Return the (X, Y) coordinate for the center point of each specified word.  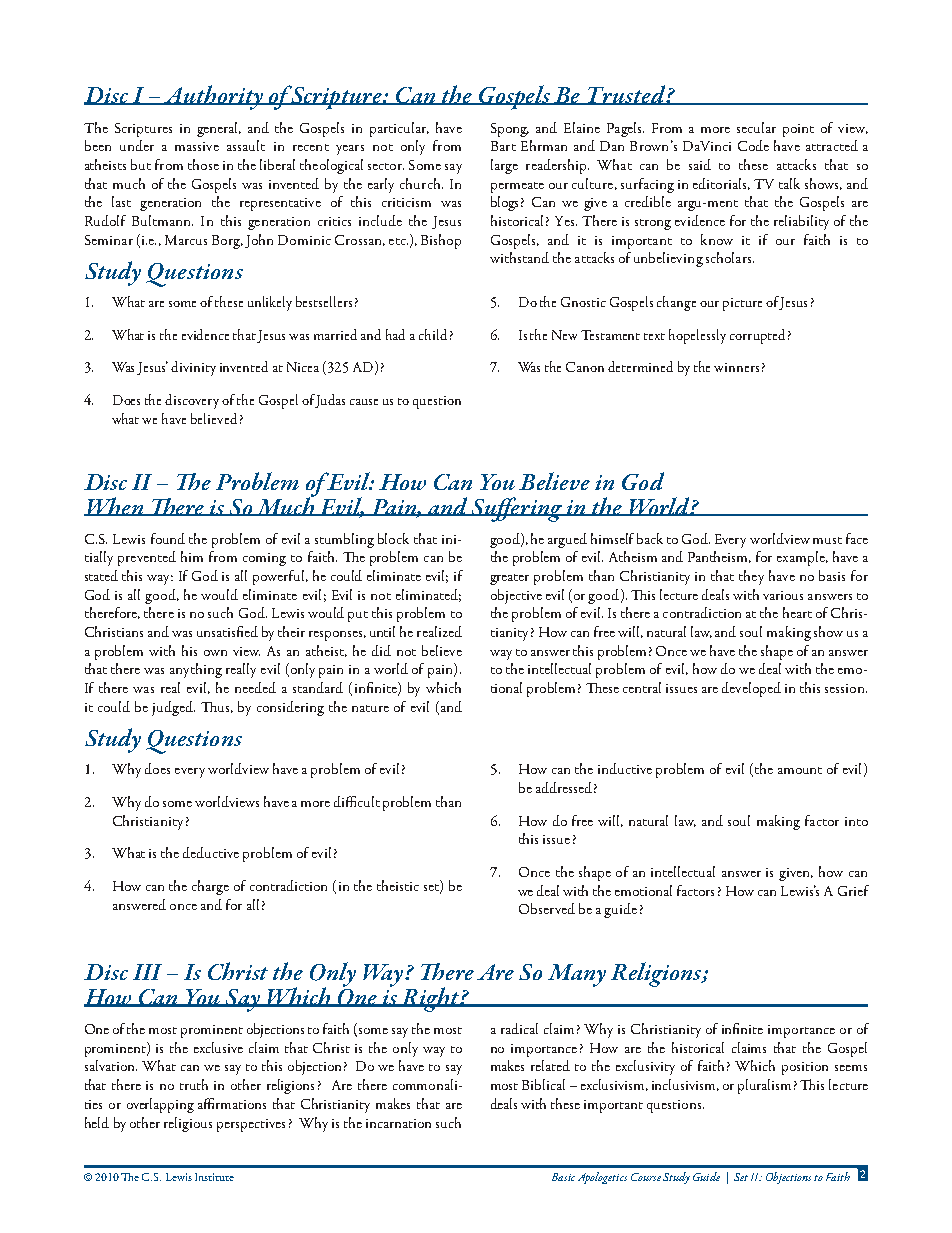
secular (756, 127)
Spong (510, 130)
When (115, 506)
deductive (211, 852)
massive (197, 146)
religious (188, 1124)
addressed (564, 787)
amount (800, 770)
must (827, 540)
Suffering (517, 509)
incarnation (398, 1123)
